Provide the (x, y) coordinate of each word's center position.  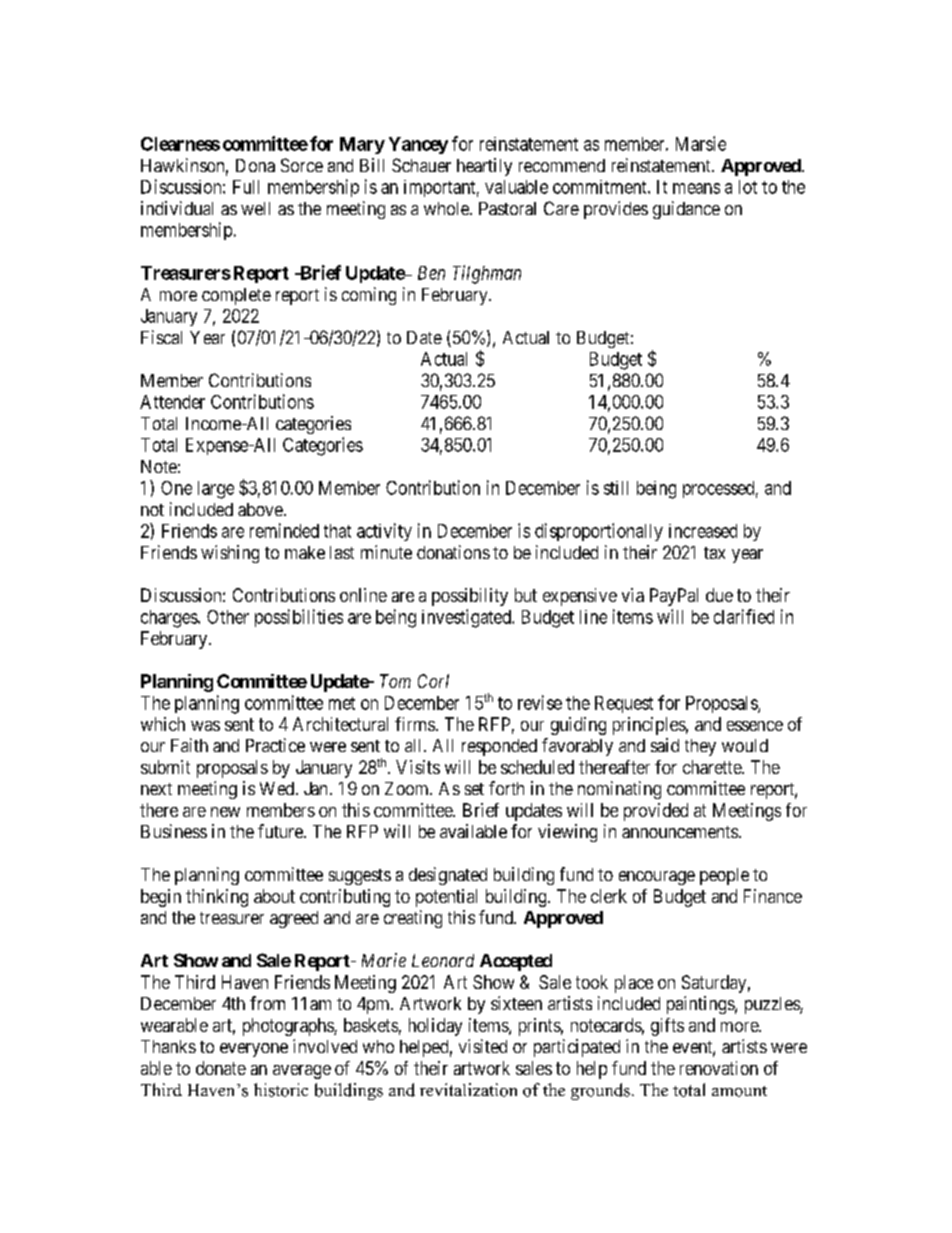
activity (384, 532)
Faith (189, 745)
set (474, 789)
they (700, 747)
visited (483, 1046)
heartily (484, 167)
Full (246, 187)
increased (703, 531)
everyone (254, 1050)
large (216, 490)
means (696, 188)
